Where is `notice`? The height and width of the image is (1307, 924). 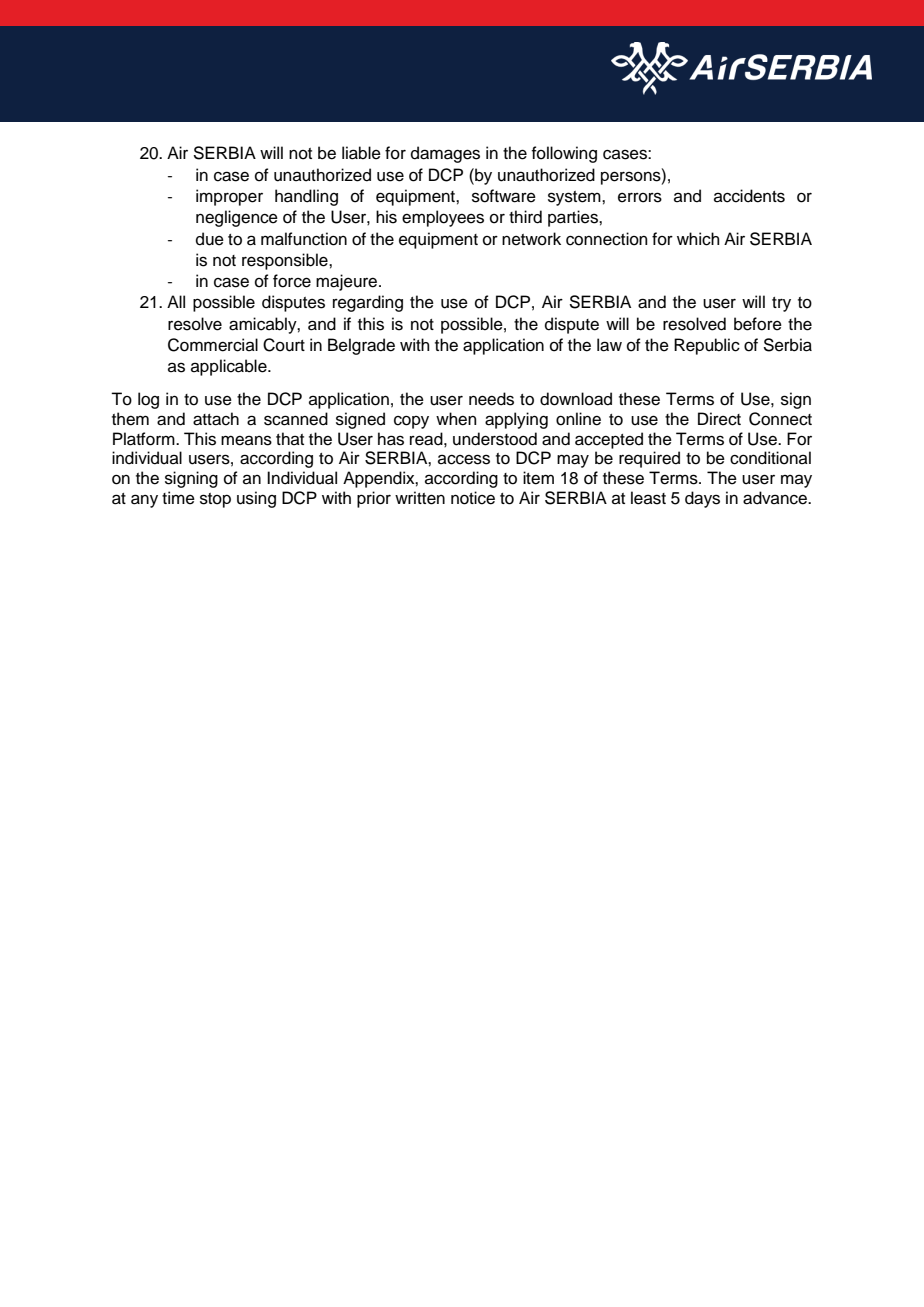 notice is located at coordinates (473, 498).
